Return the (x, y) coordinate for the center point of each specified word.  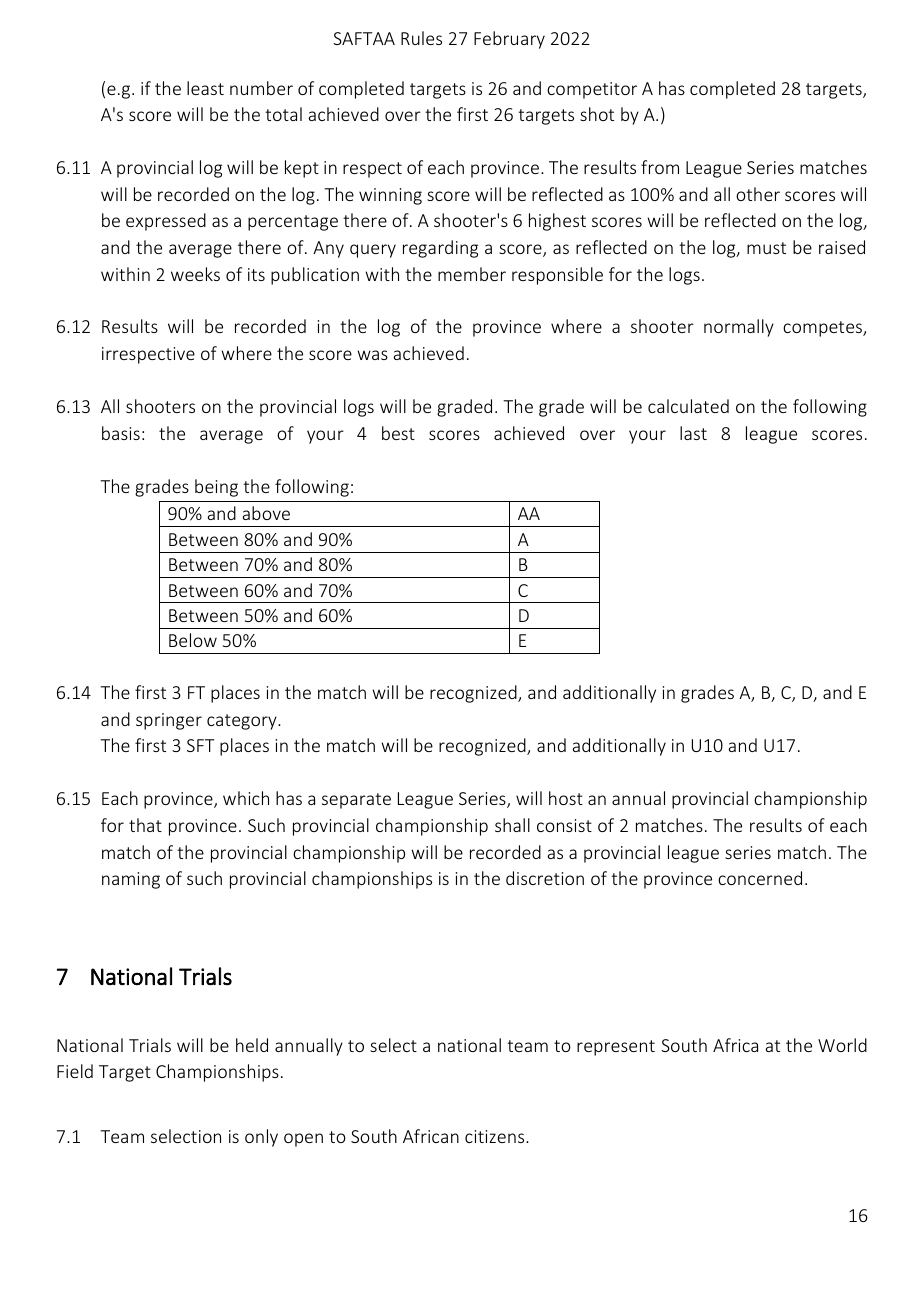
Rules (421, 38)
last (693, 433)
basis (121, 433)
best (398, 433)
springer (169, 721)
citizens (496, 1136)
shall (512, 825)
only (261, 1138)
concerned (760, 878)
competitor (592, 90)
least (205, 88)
